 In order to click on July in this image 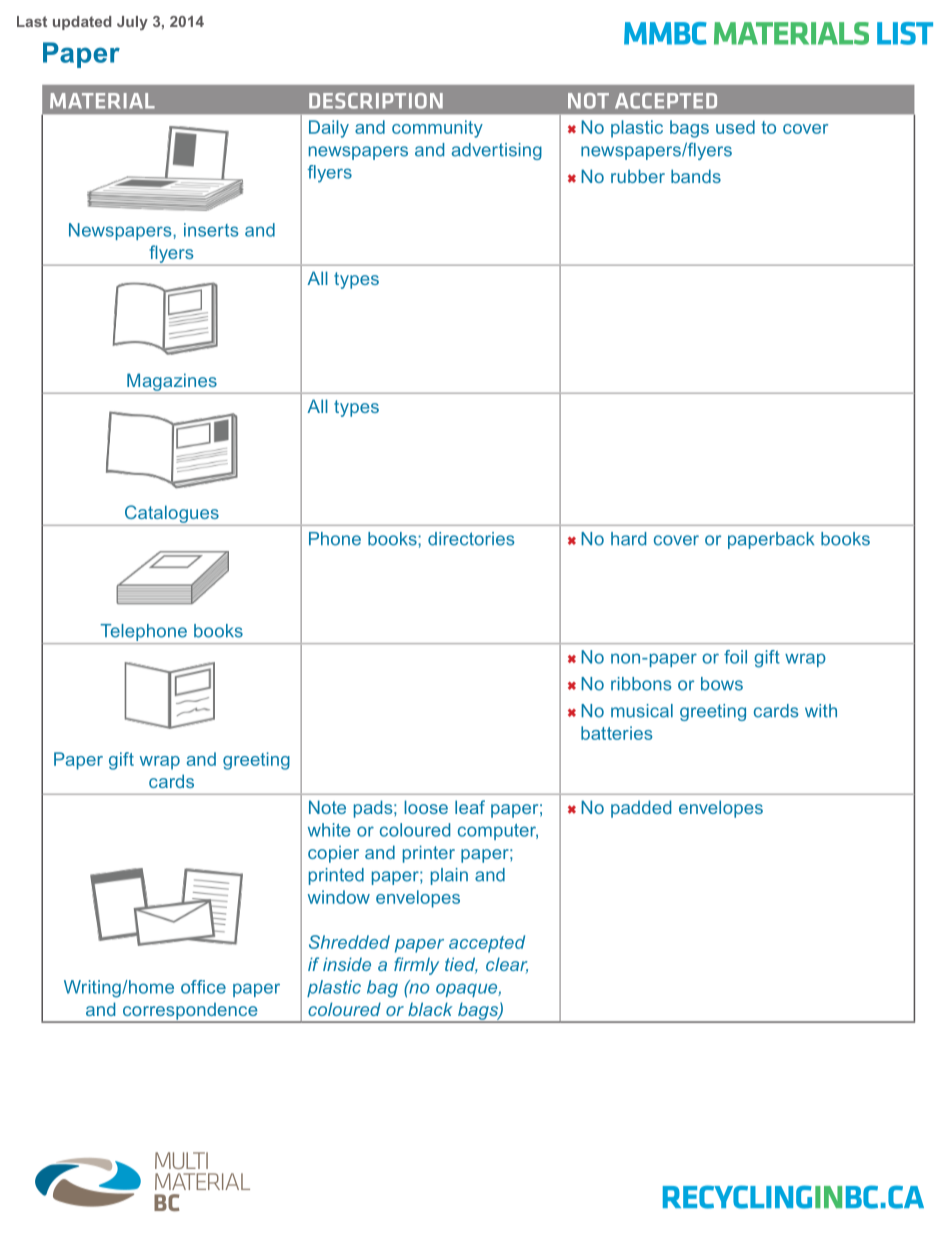, I will do `click(132, 23)`.
